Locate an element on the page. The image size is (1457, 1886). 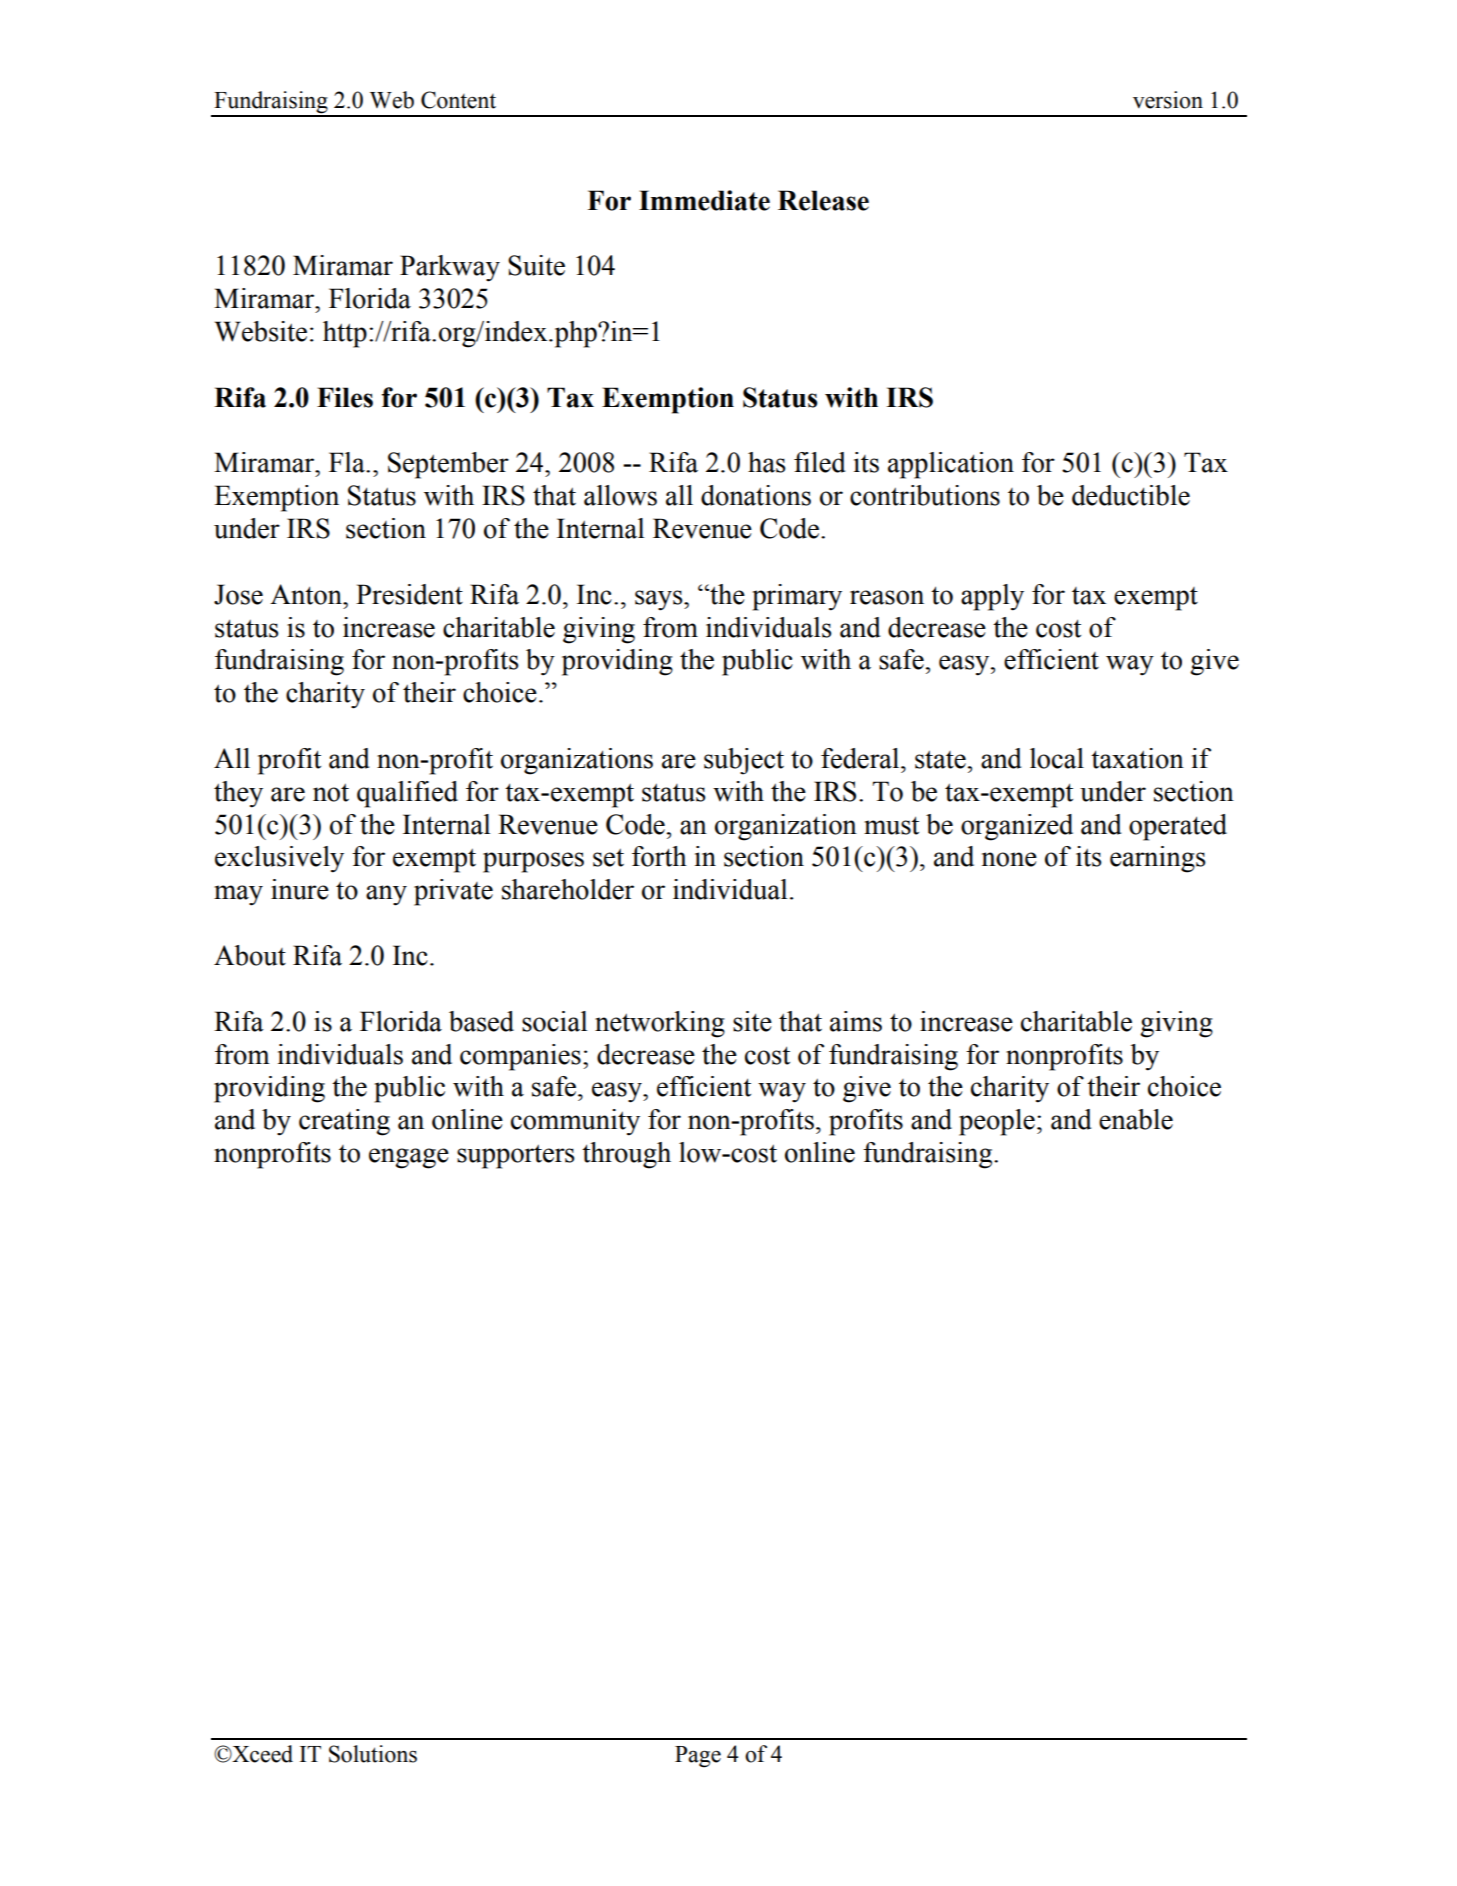
creating is located at coordinates (344, 1122).
